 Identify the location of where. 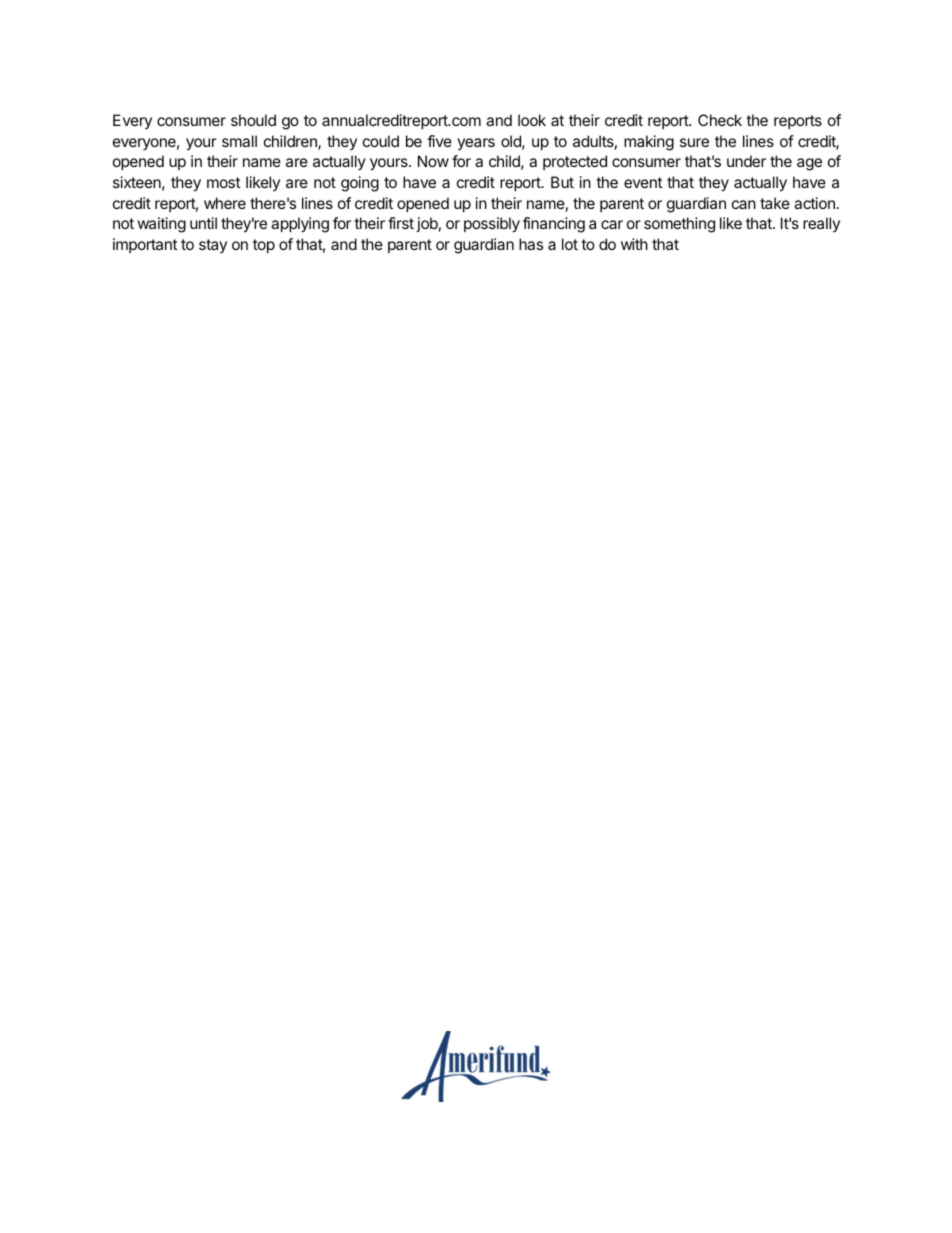
(225, 203).
